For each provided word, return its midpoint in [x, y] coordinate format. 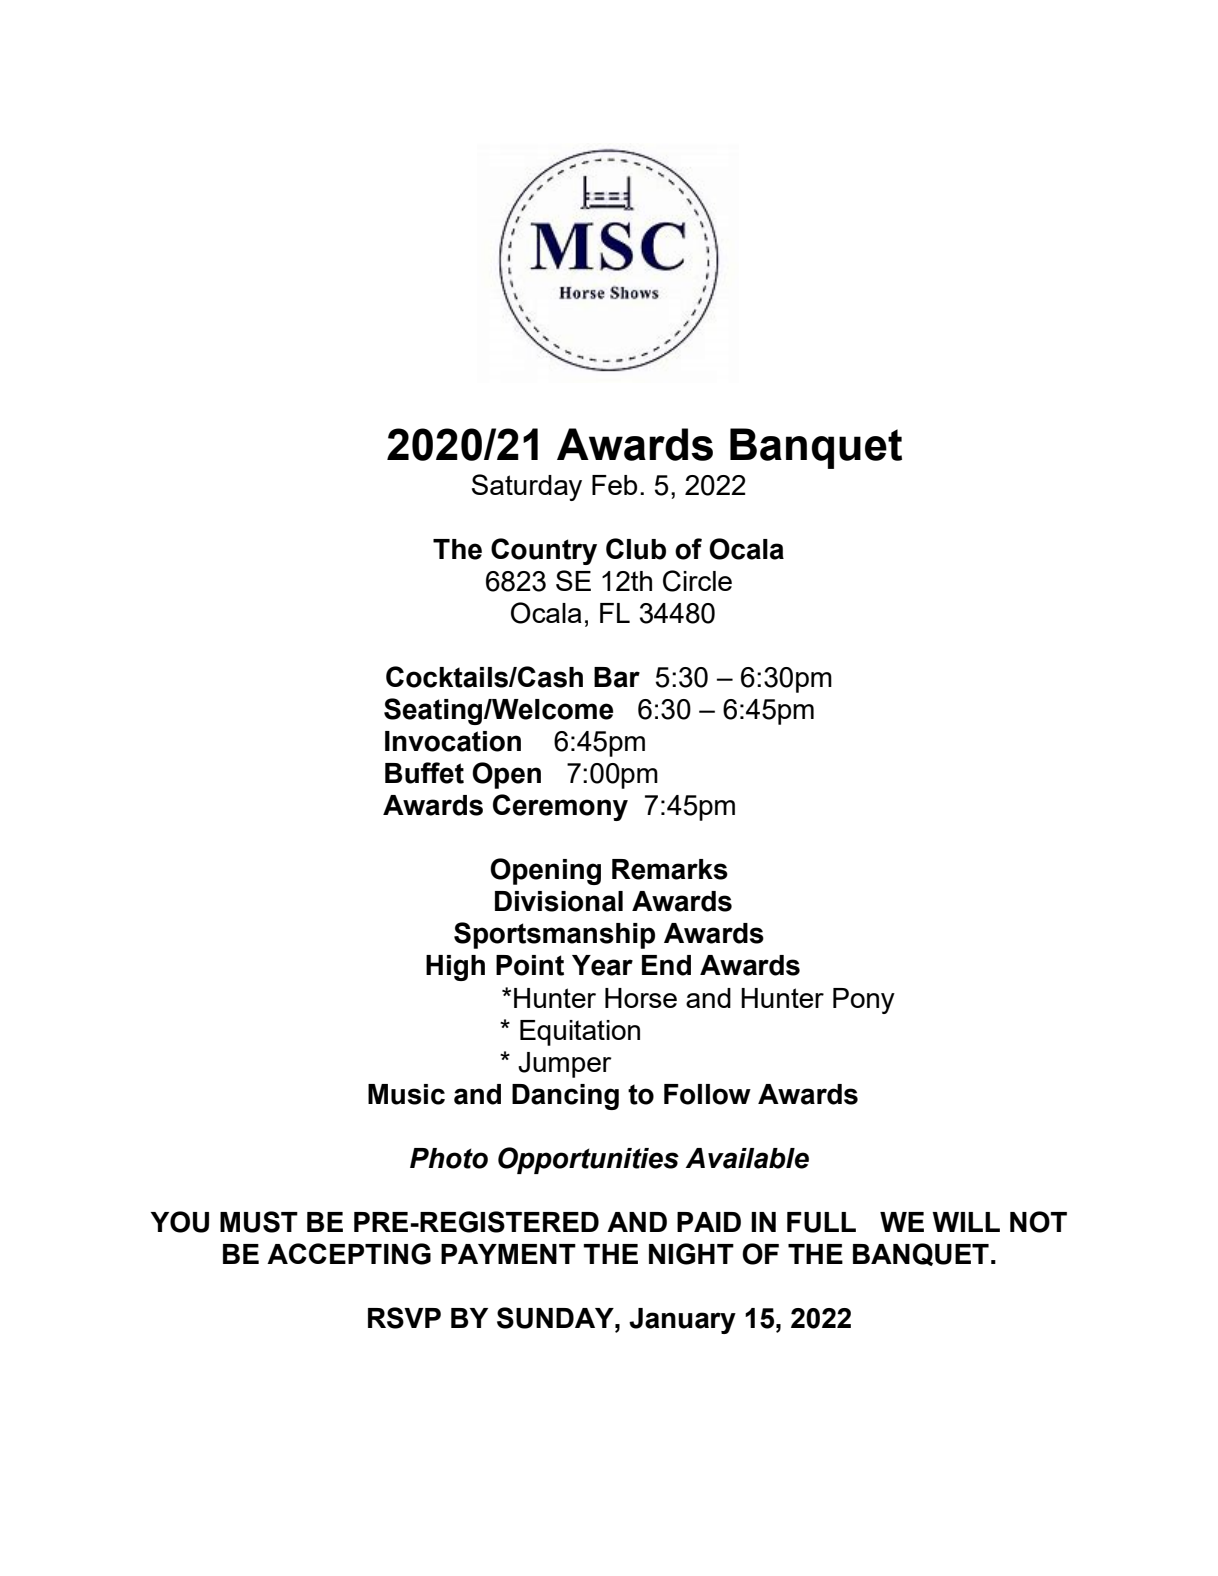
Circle [697, 581]
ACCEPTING [349, 1254]
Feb [614, 485]
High [455, 968]
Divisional [559, 901]
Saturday [527, 487]
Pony [864, 1001]
